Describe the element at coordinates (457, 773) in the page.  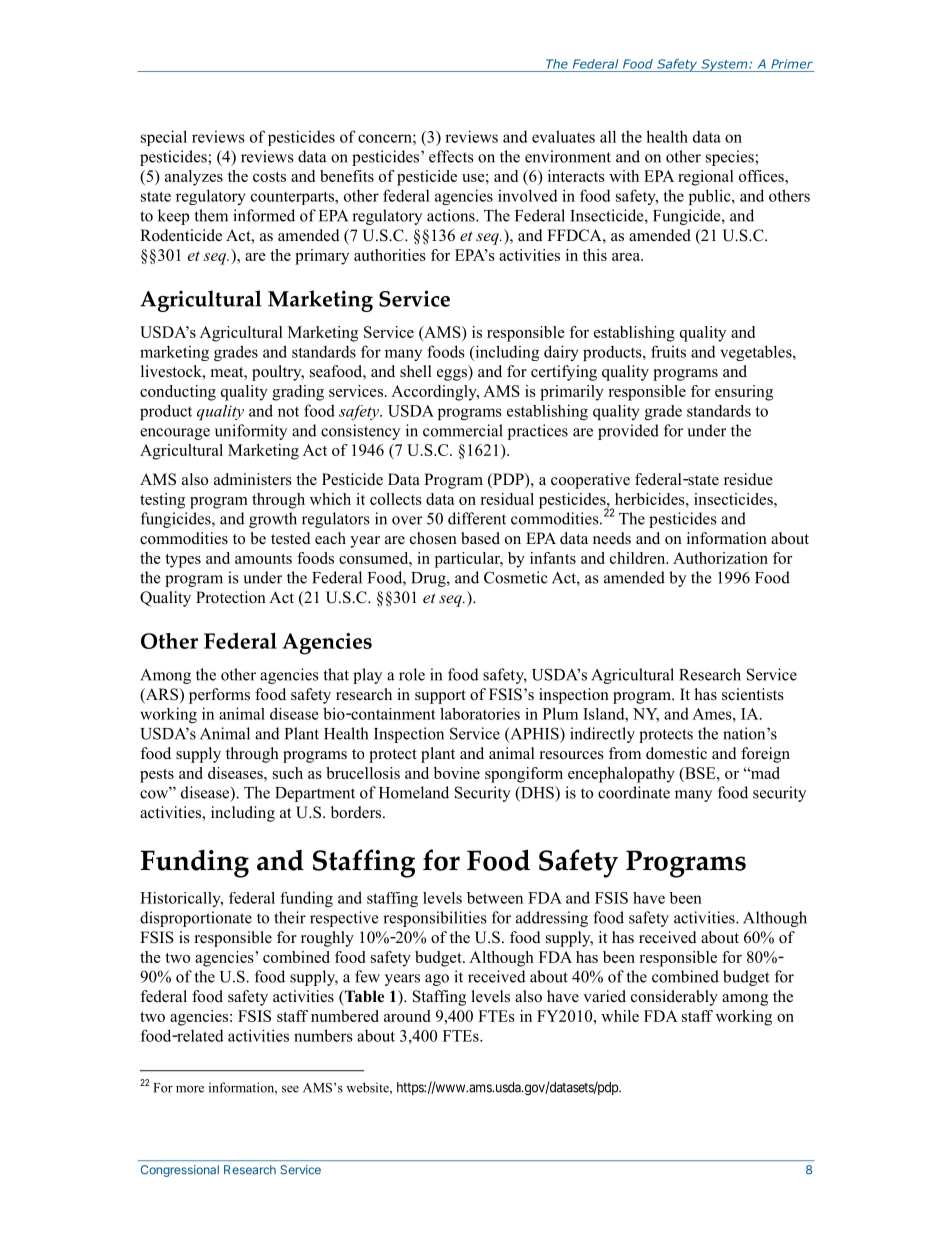
I see `bovine` at that location.
